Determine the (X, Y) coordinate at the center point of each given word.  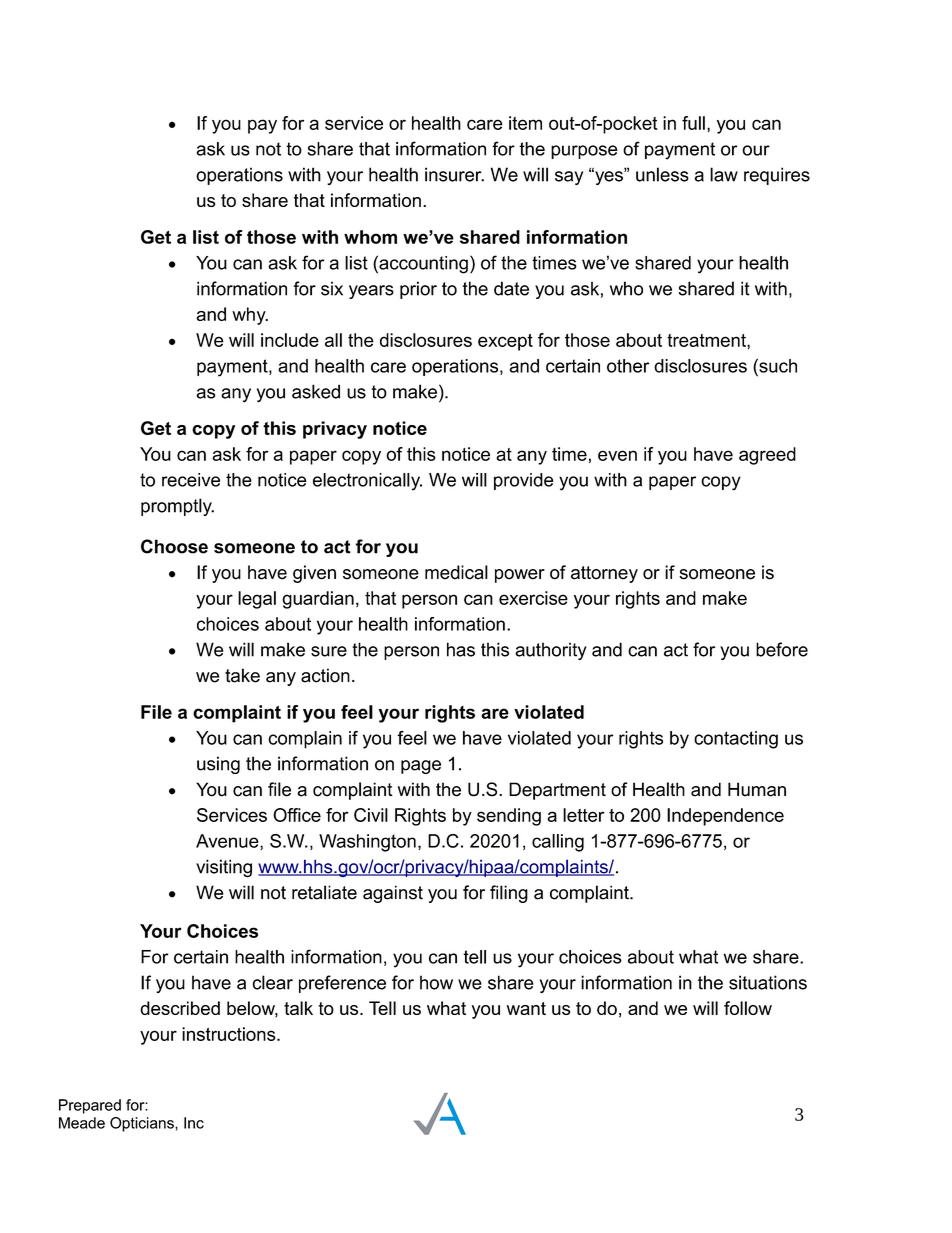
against (393, 894)
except (505, 342)
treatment (707, 340)
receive (191, 480)
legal (257, 600)
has (461, 649)
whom (370, 237)
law (724, 174)
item (525, 123)
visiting (224, 868)
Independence (725, 817)
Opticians (143, 1124)
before (782, 649)
